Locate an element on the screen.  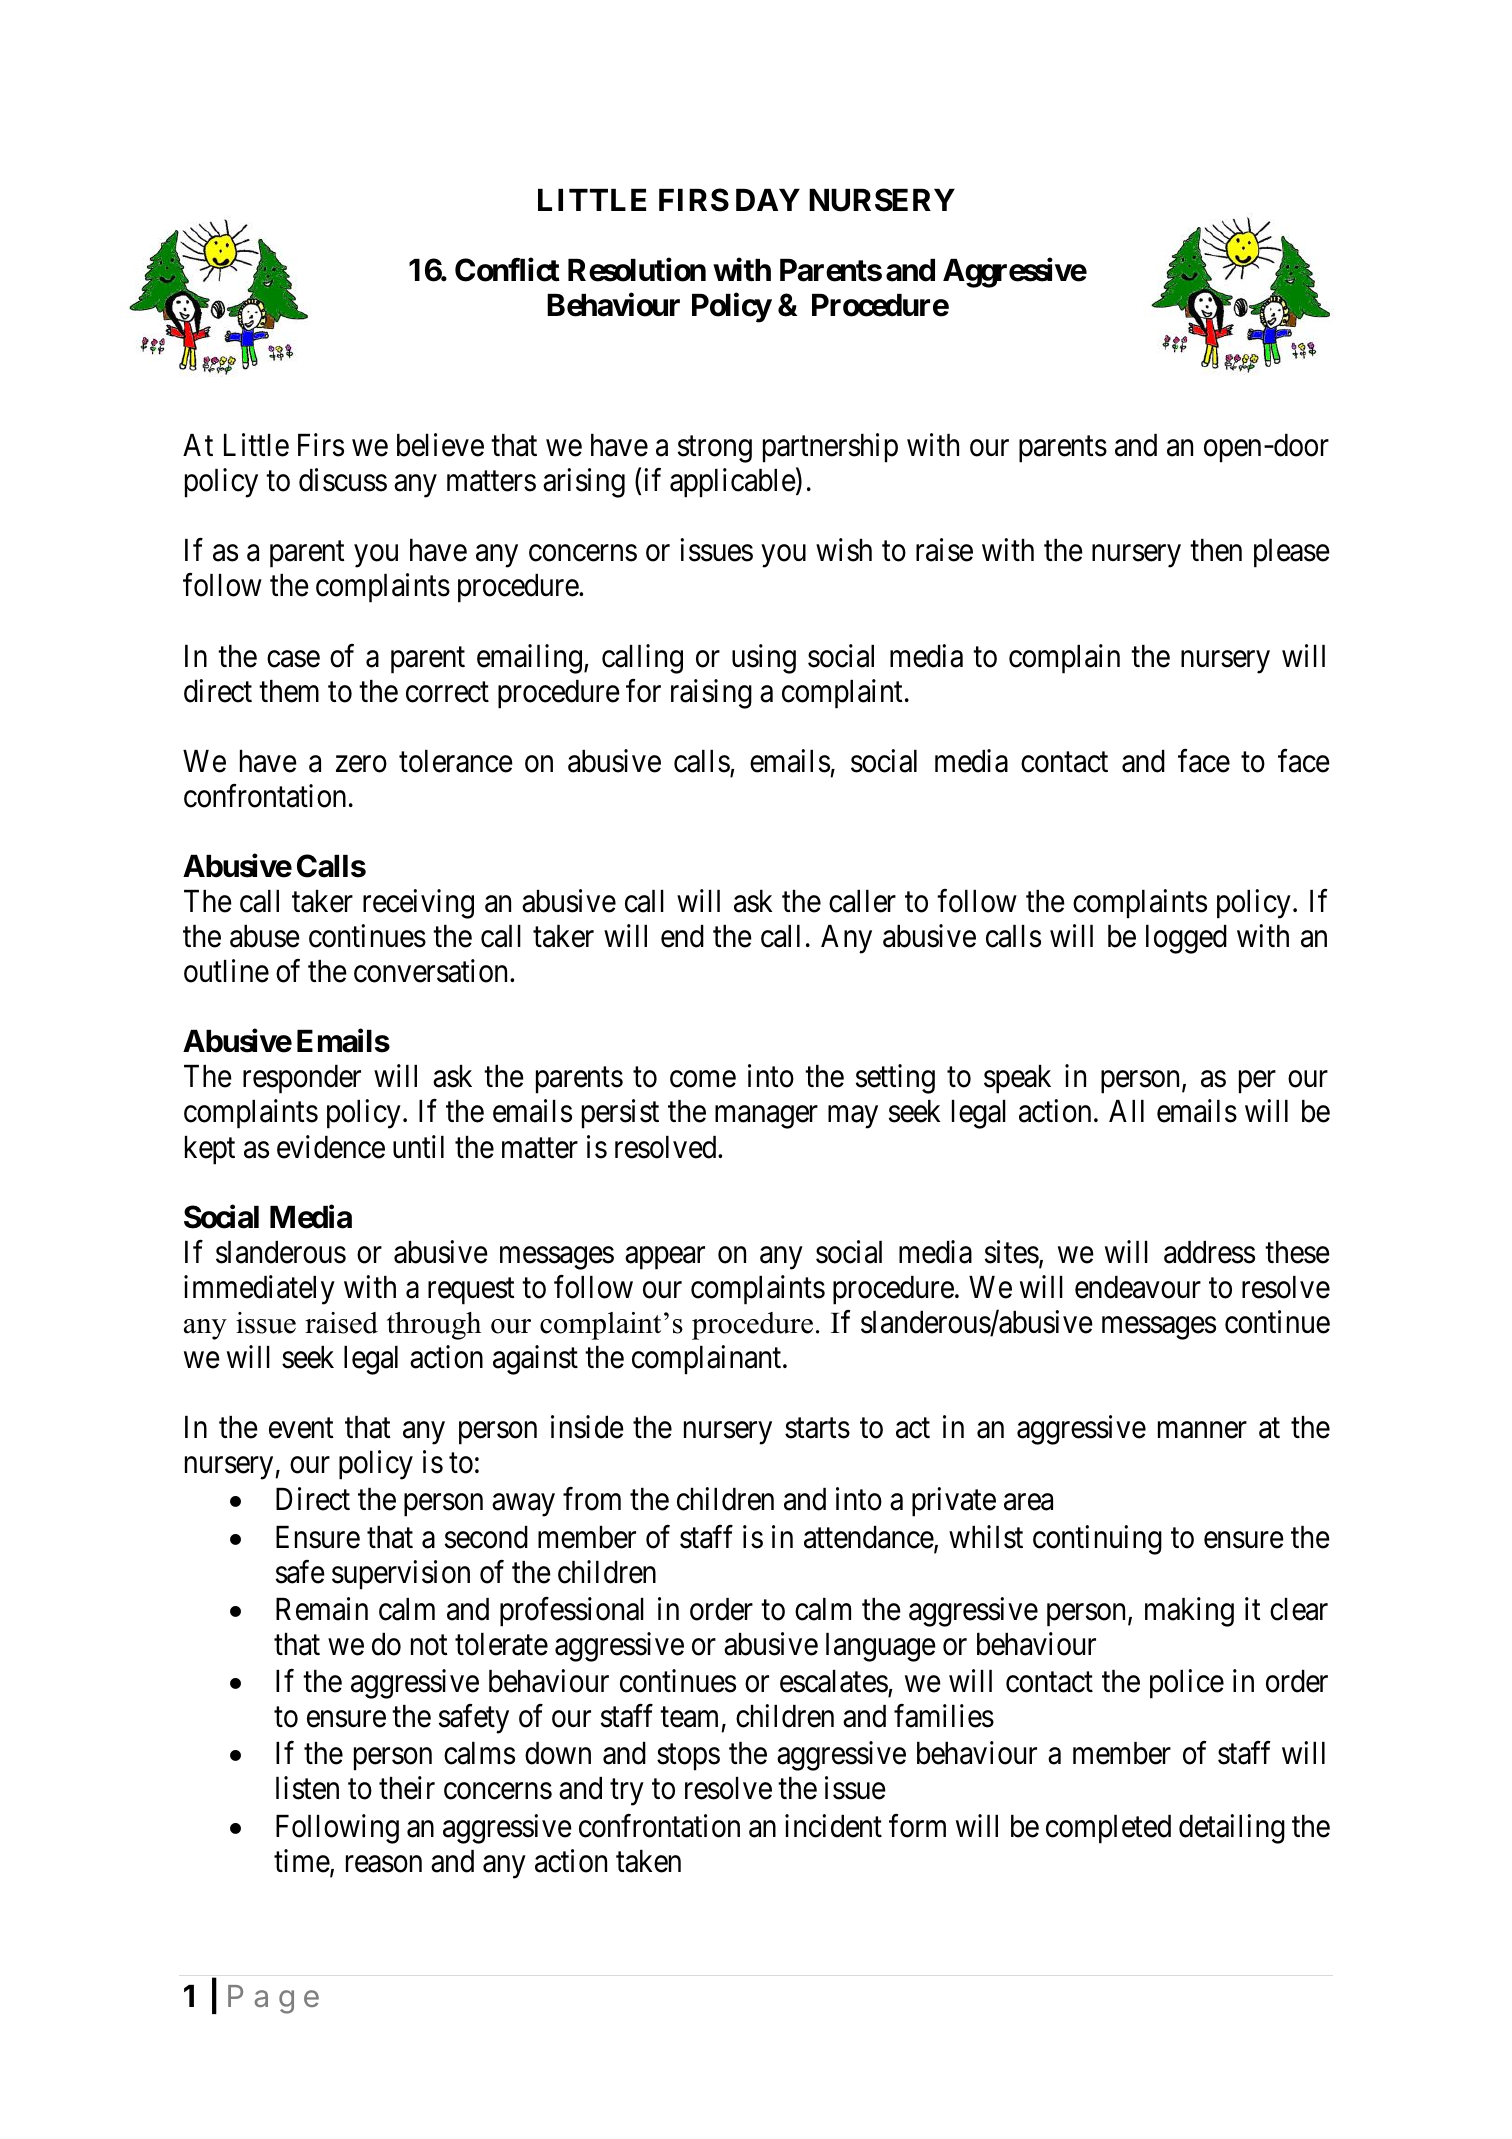
manner is located at coordinates (1202, 1430).
